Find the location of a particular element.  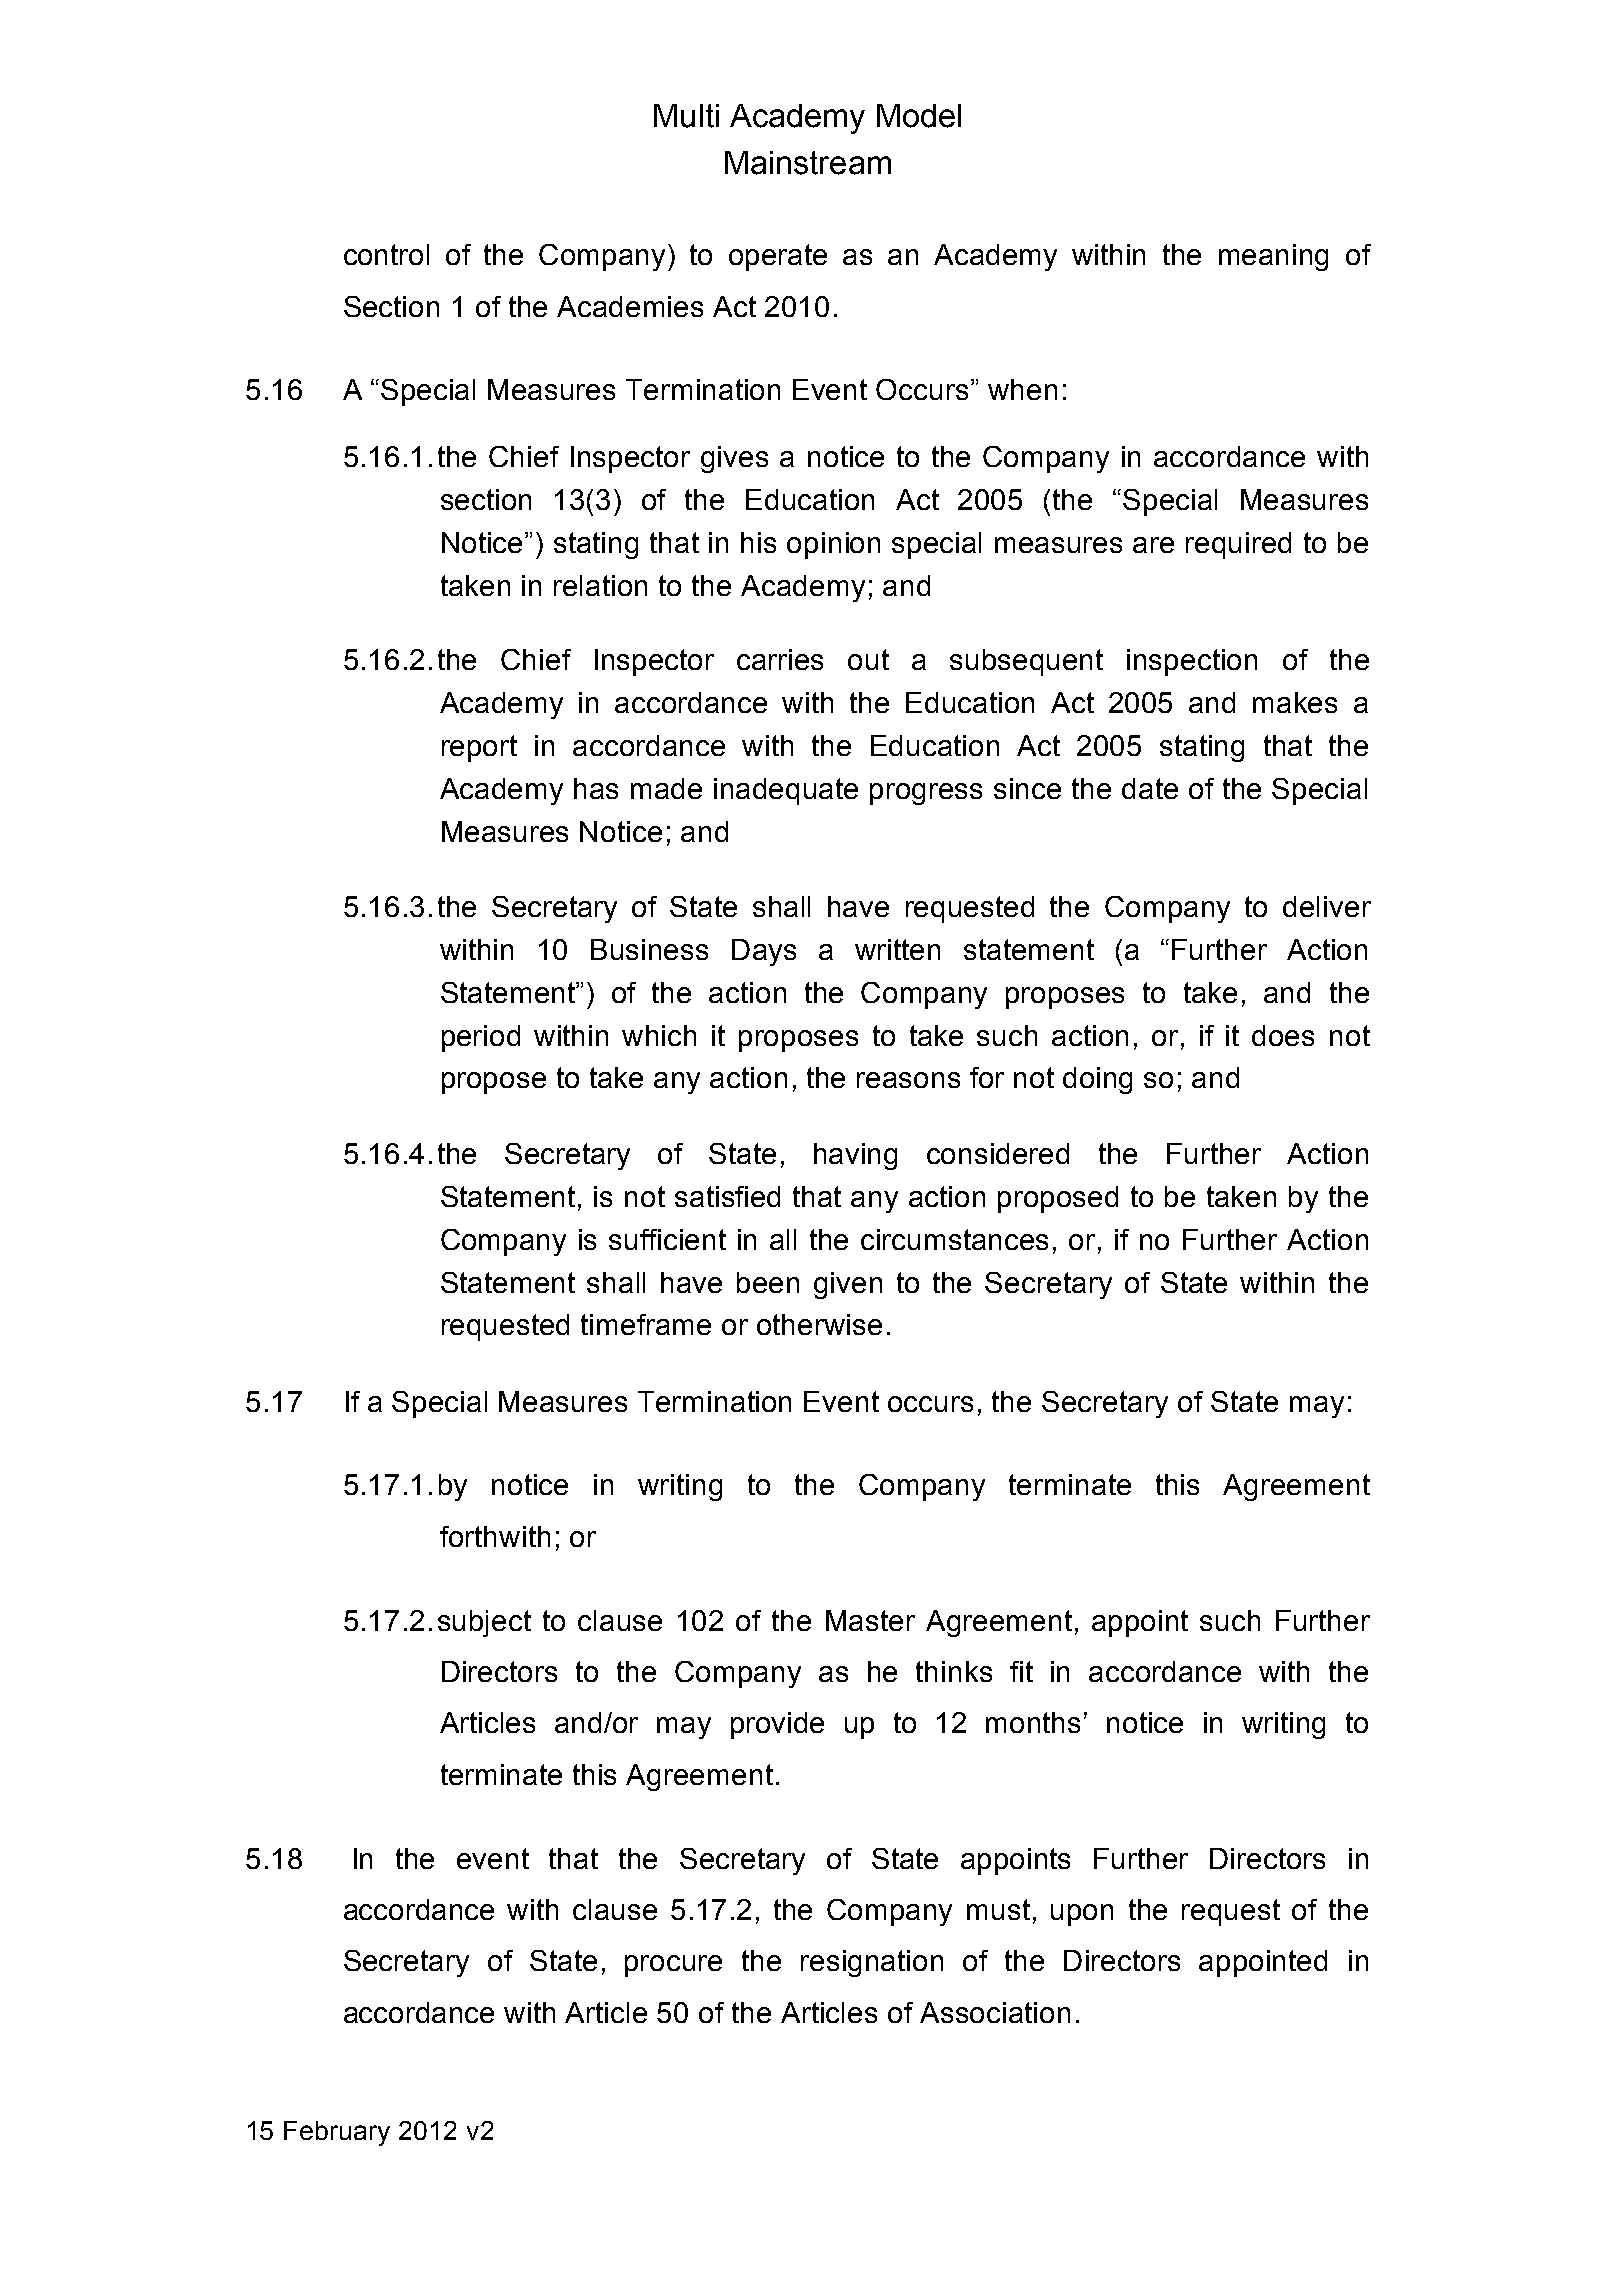

meaning is located at coordinates (1273, 257).
